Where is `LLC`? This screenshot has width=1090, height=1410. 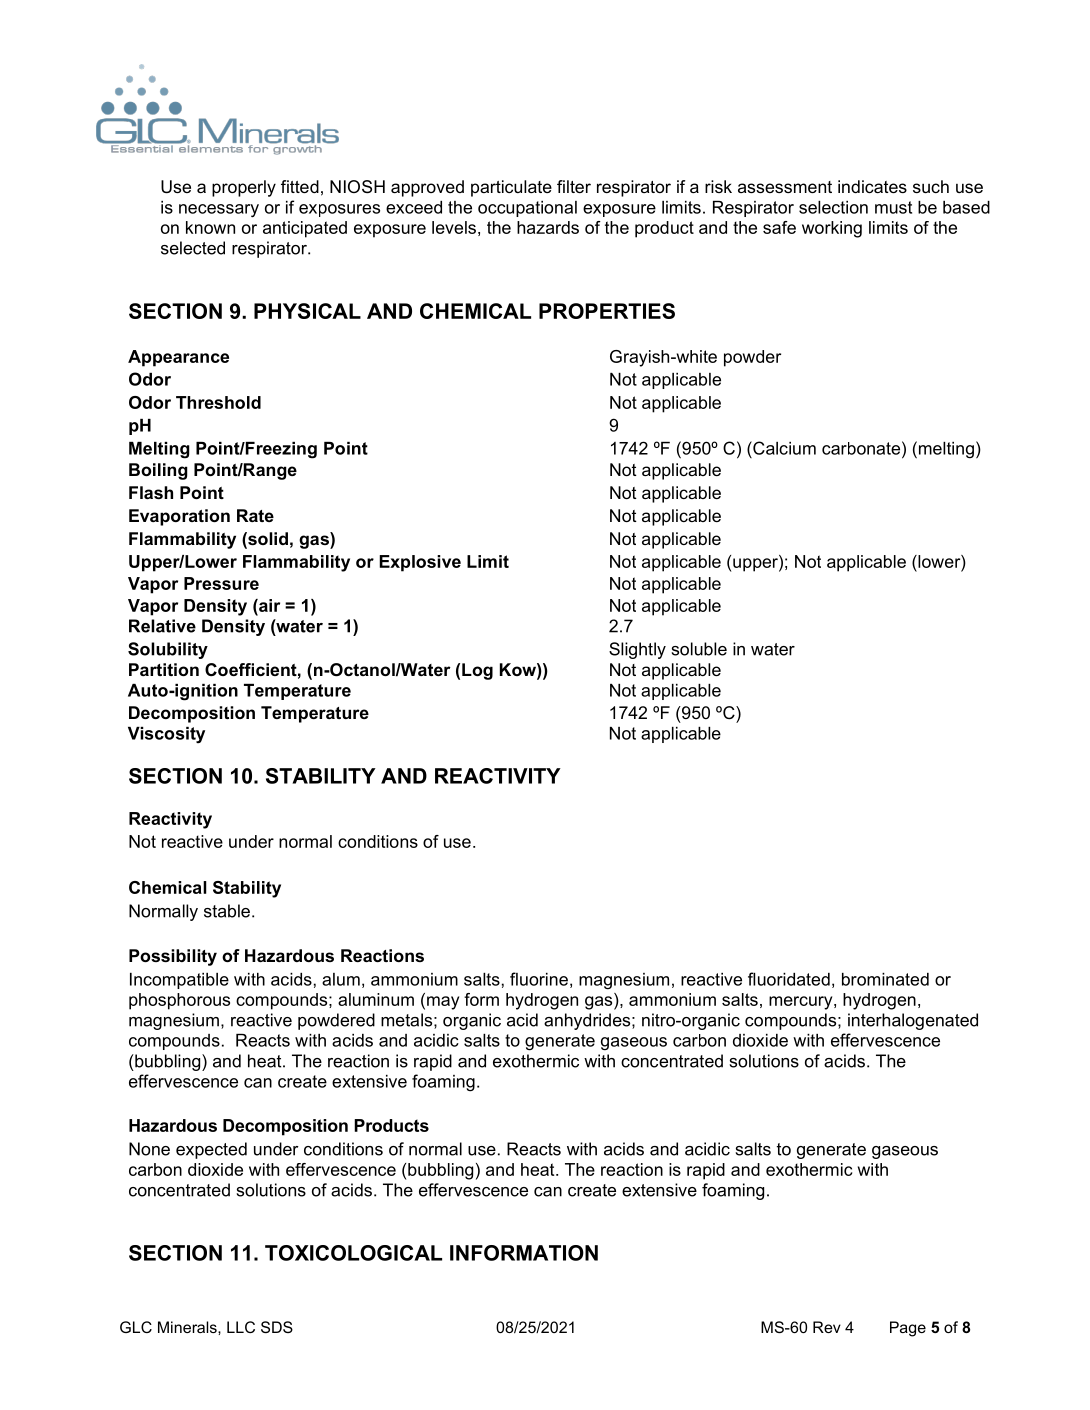
LLC is located at coordinates (241, 1327).
